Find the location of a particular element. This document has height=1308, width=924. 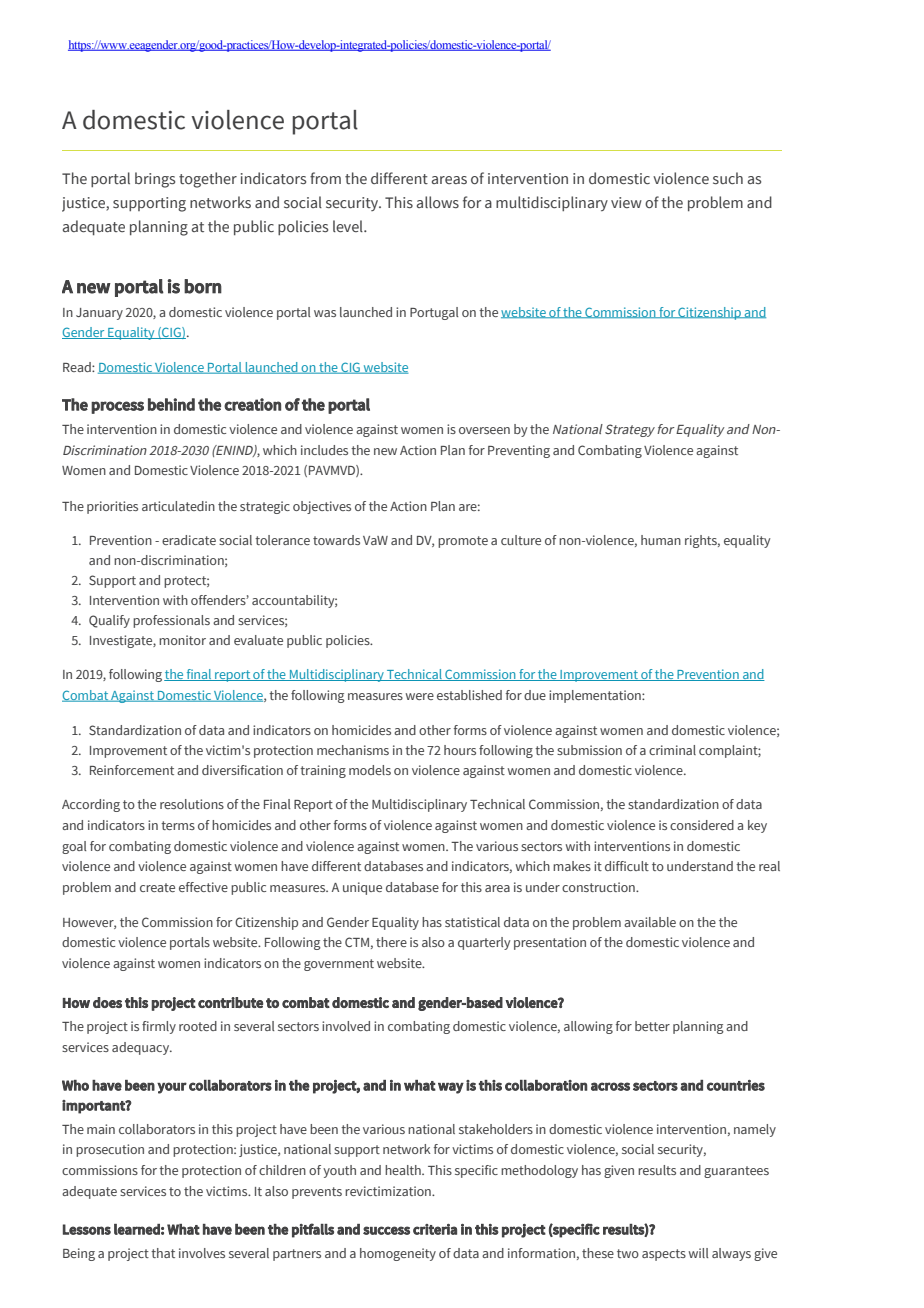

criteria is located at coordinates (435, 1229).
